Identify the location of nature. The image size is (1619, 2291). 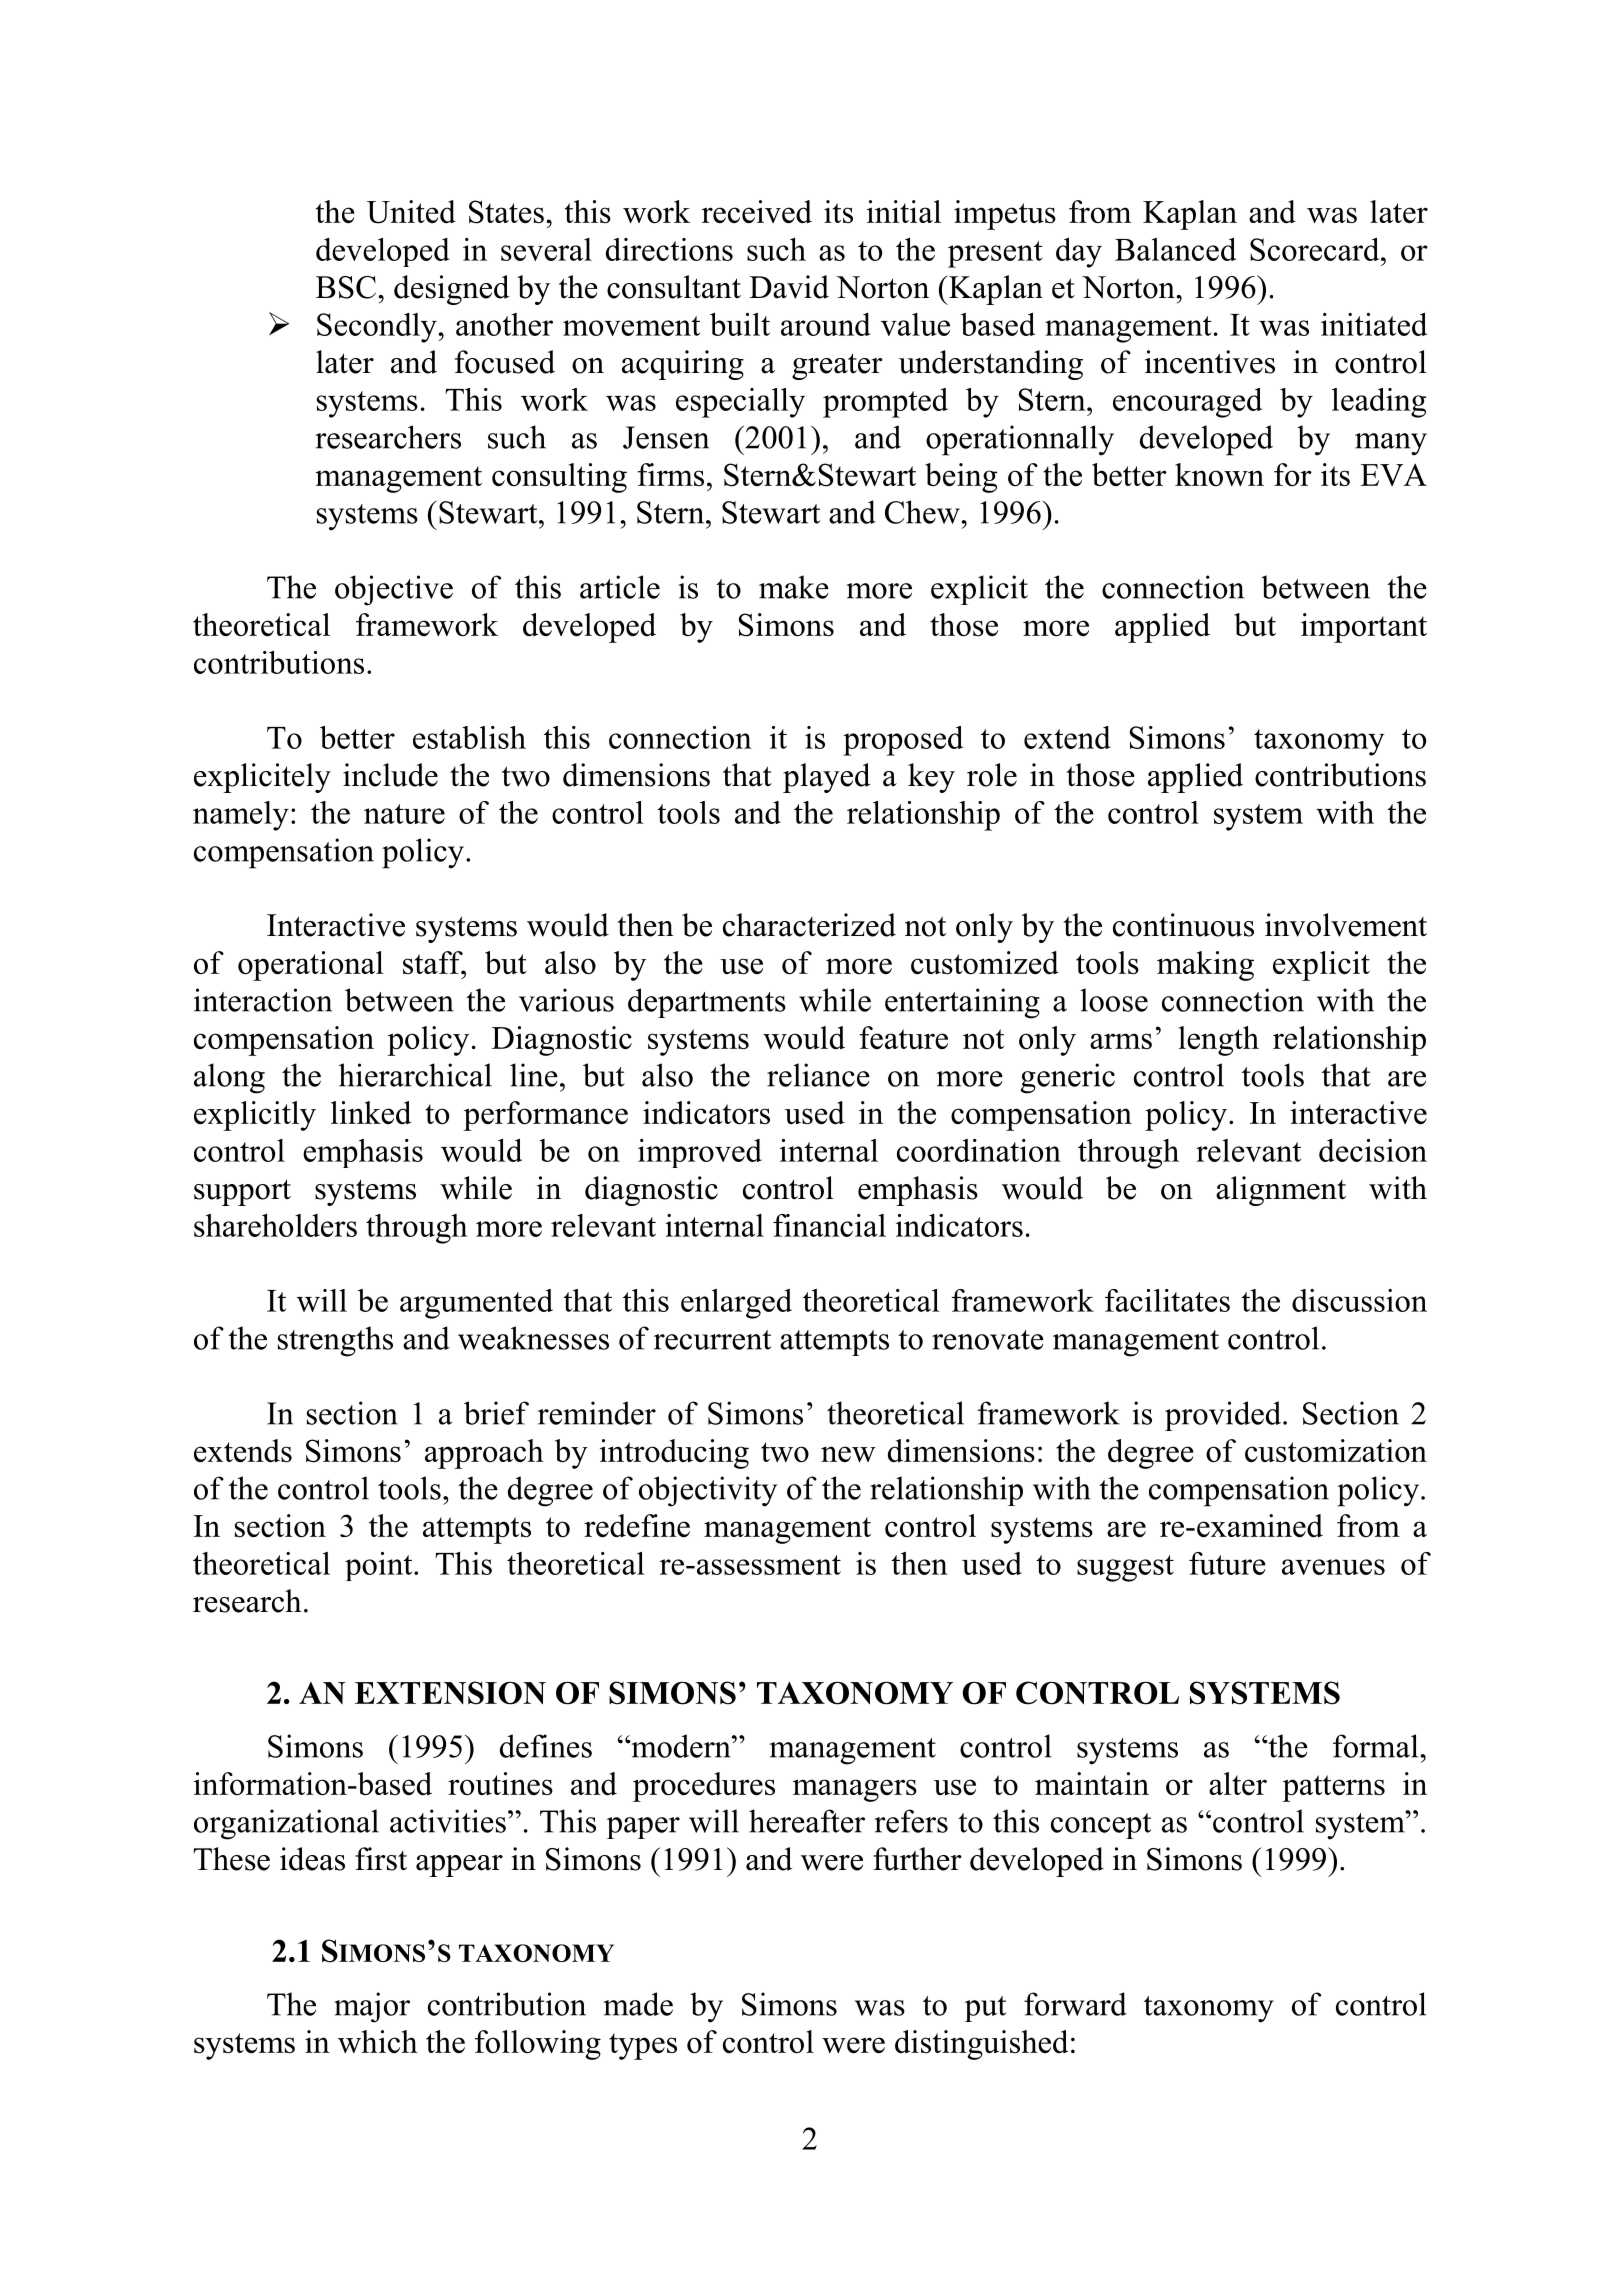
(404, 814).
